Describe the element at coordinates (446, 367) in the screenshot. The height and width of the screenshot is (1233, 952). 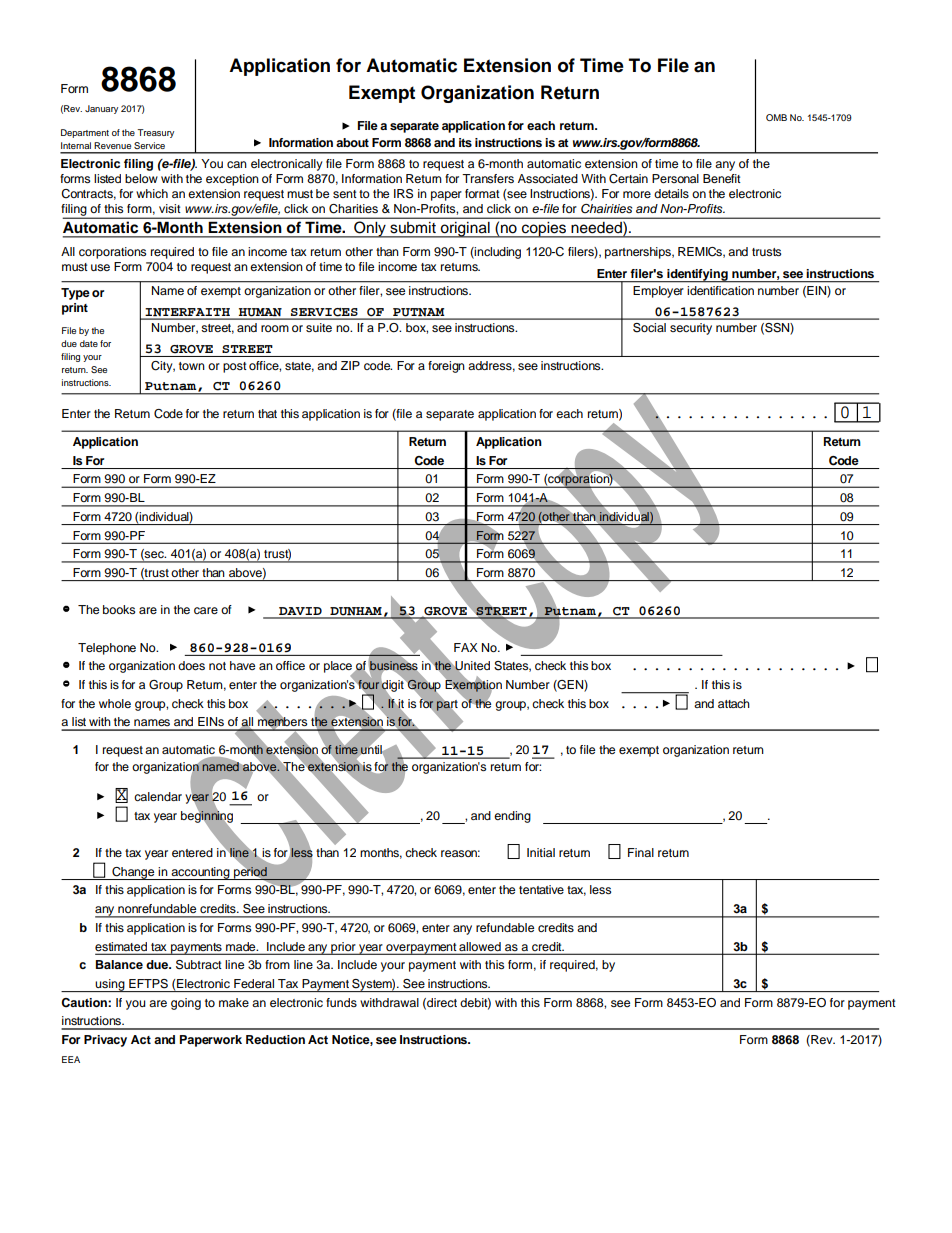
I see `foreign` at that location.
